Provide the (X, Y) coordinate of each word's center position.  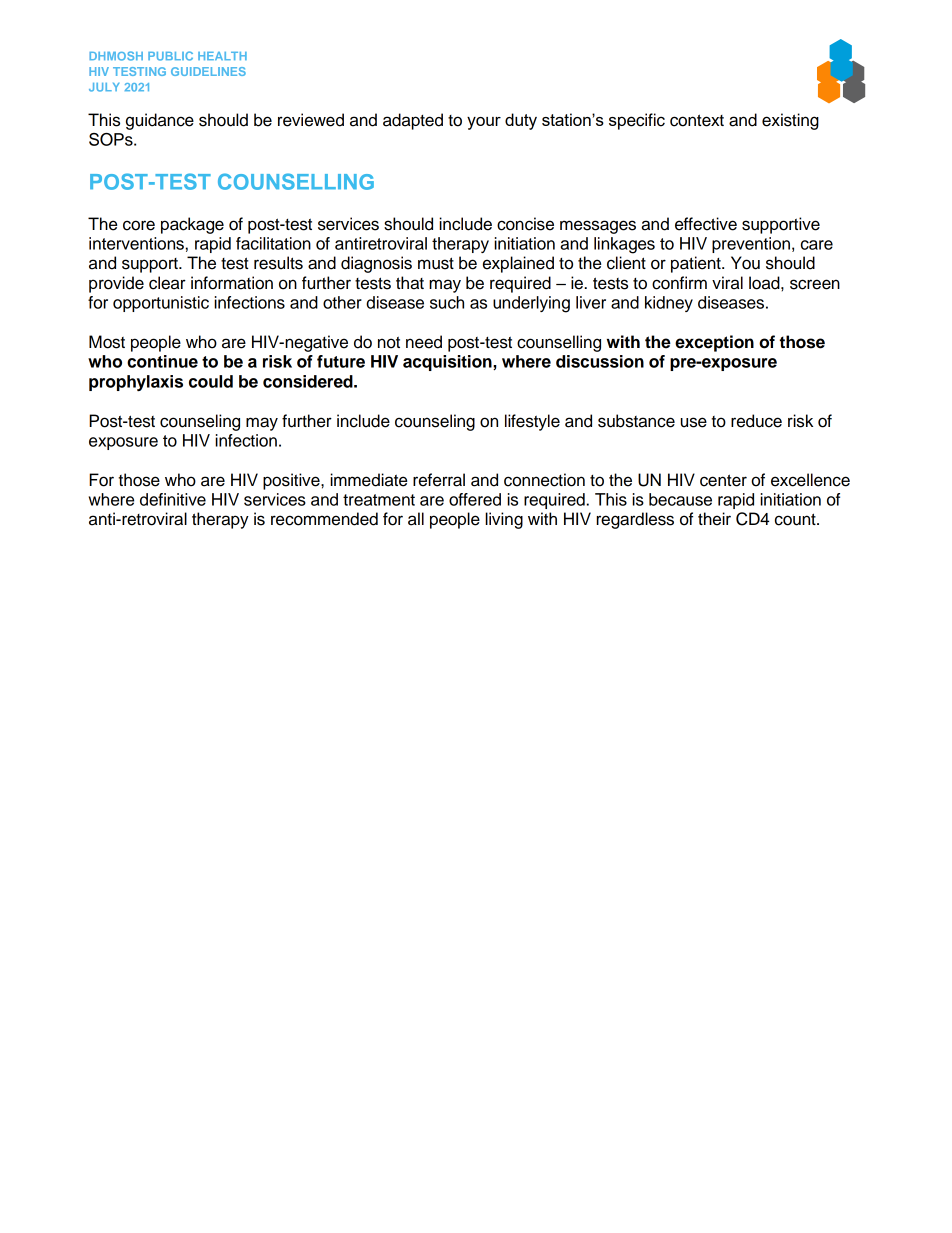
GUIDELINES (208, 71)
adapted (413, 121)
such (447, 302)
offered (475, 499)
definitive (173, 499)
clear (167, 283)
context (697, 120)
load (765, 283)
